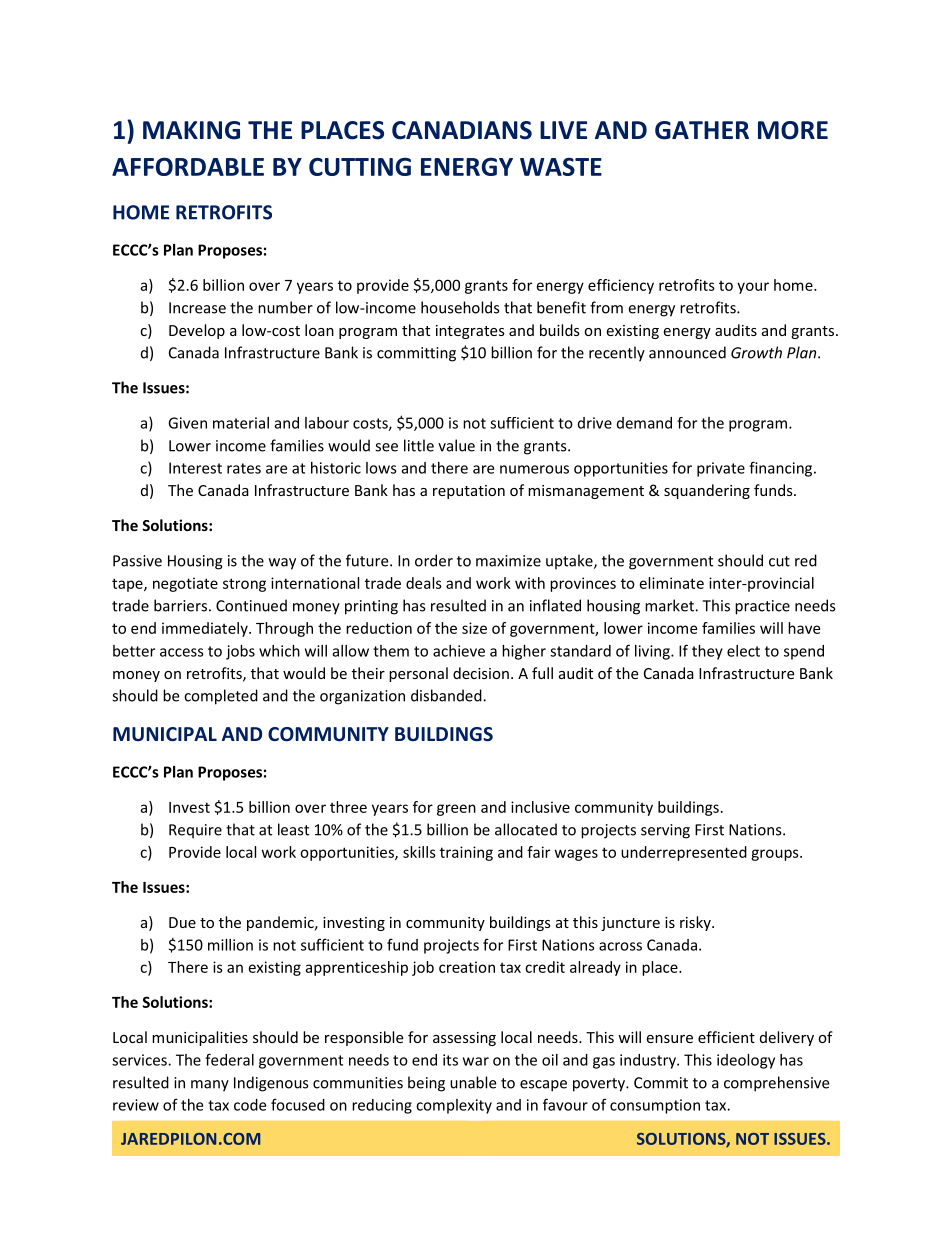 This page has width=952, height=1233. Describe the element at coordinates (462, 130) in the page. I see `CANADIANS` at that location.
